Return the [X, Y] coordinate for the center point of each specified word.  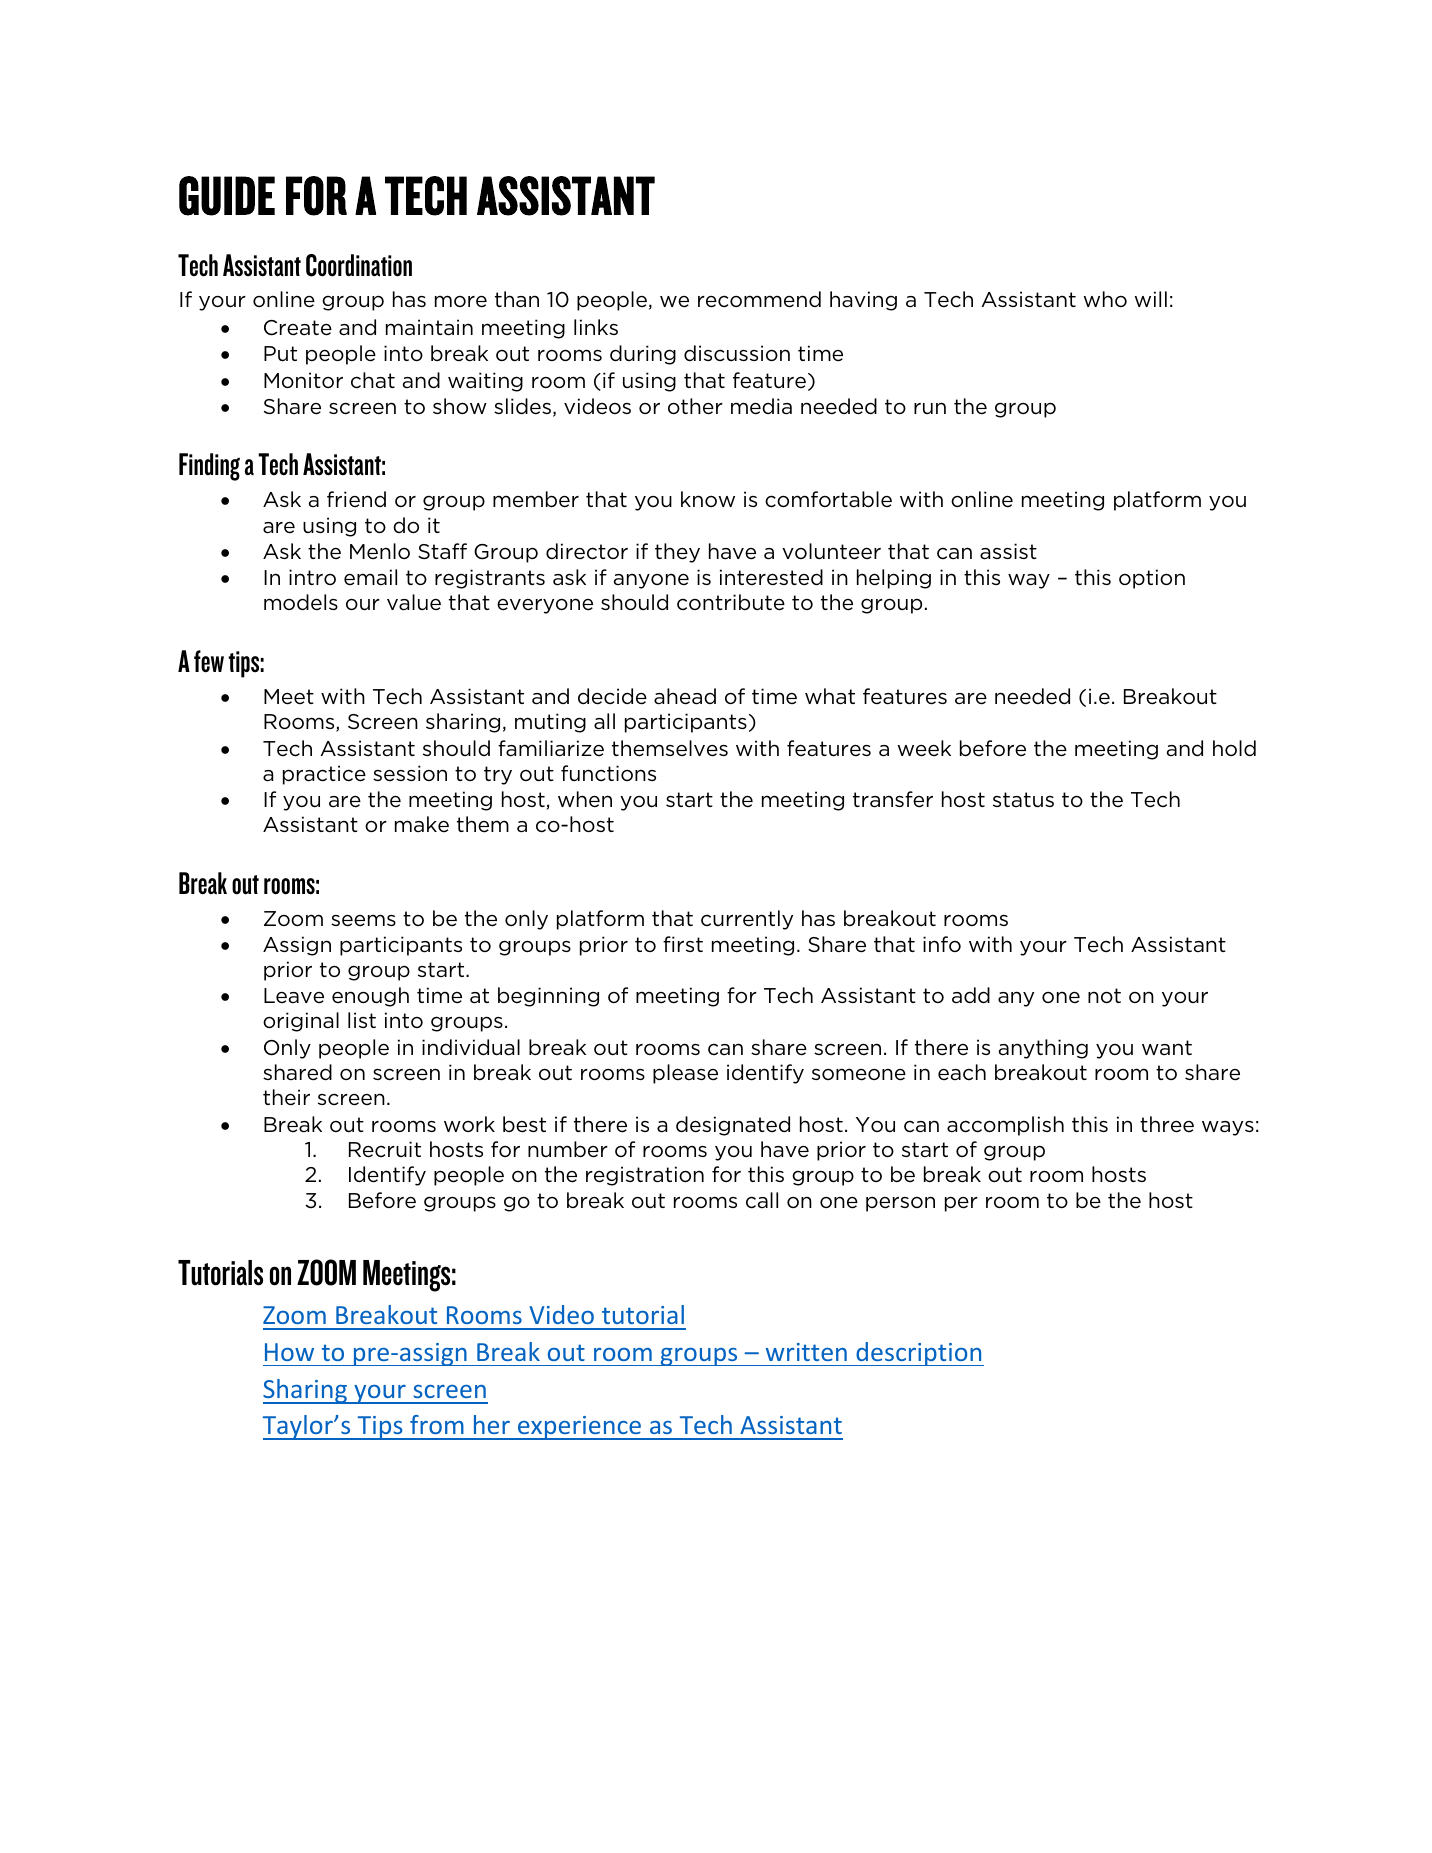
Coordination [359, 265]
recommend [759, 299]
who [1105, 299]
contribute [731, 602]
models [301, 602]
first [683, 944]
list [362, 1020]
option [1152, 579]
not [1104, 996]
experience [580, 1428]
